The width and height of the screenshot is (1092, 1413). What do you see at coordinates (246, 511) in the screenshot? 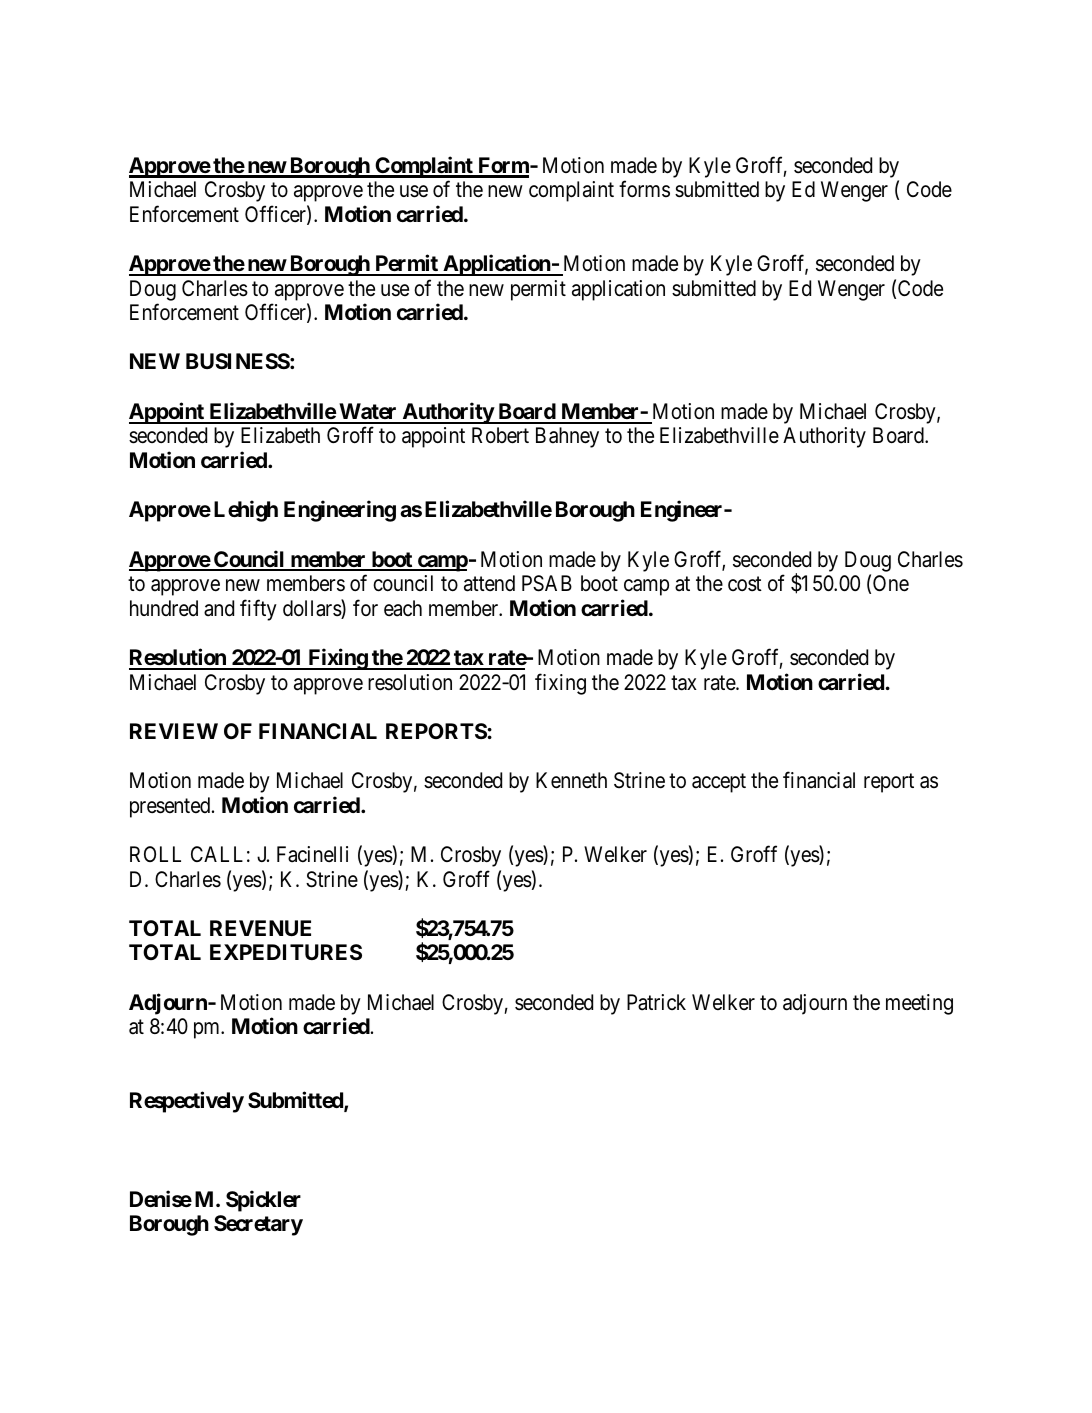
I see `Lehigh` at bounding box center [246, 511].
